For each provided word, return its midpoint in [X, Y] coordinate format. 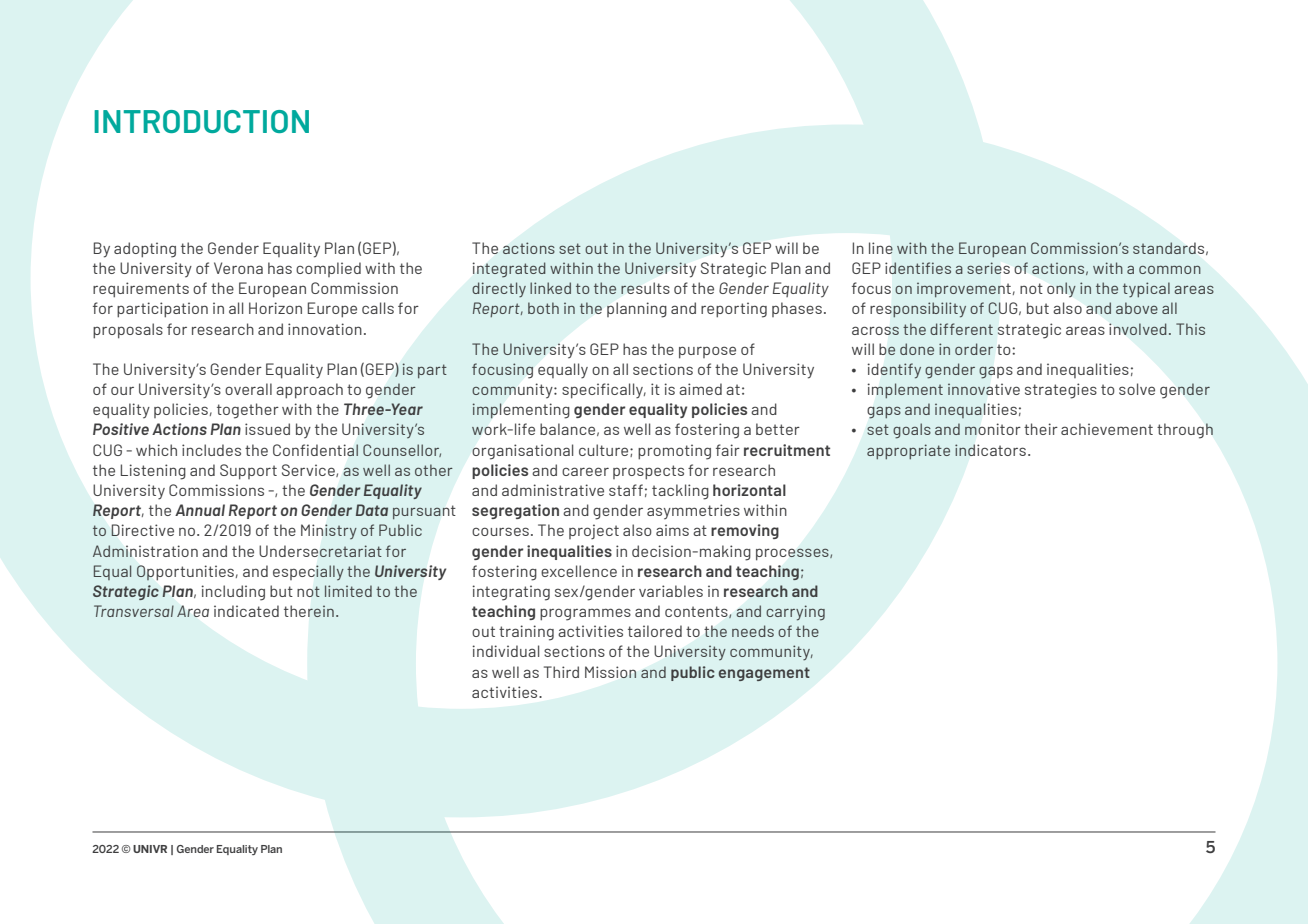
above [1137, 308]
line [881, 248]
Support [248, 472]
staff [626, 490]
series [988, 268]
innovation [325, 329]
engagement [764, 674]
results [645, 288]
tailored [655, 631]
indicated [246, 611]
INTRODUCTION [201, 121]
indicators [990, 450]
